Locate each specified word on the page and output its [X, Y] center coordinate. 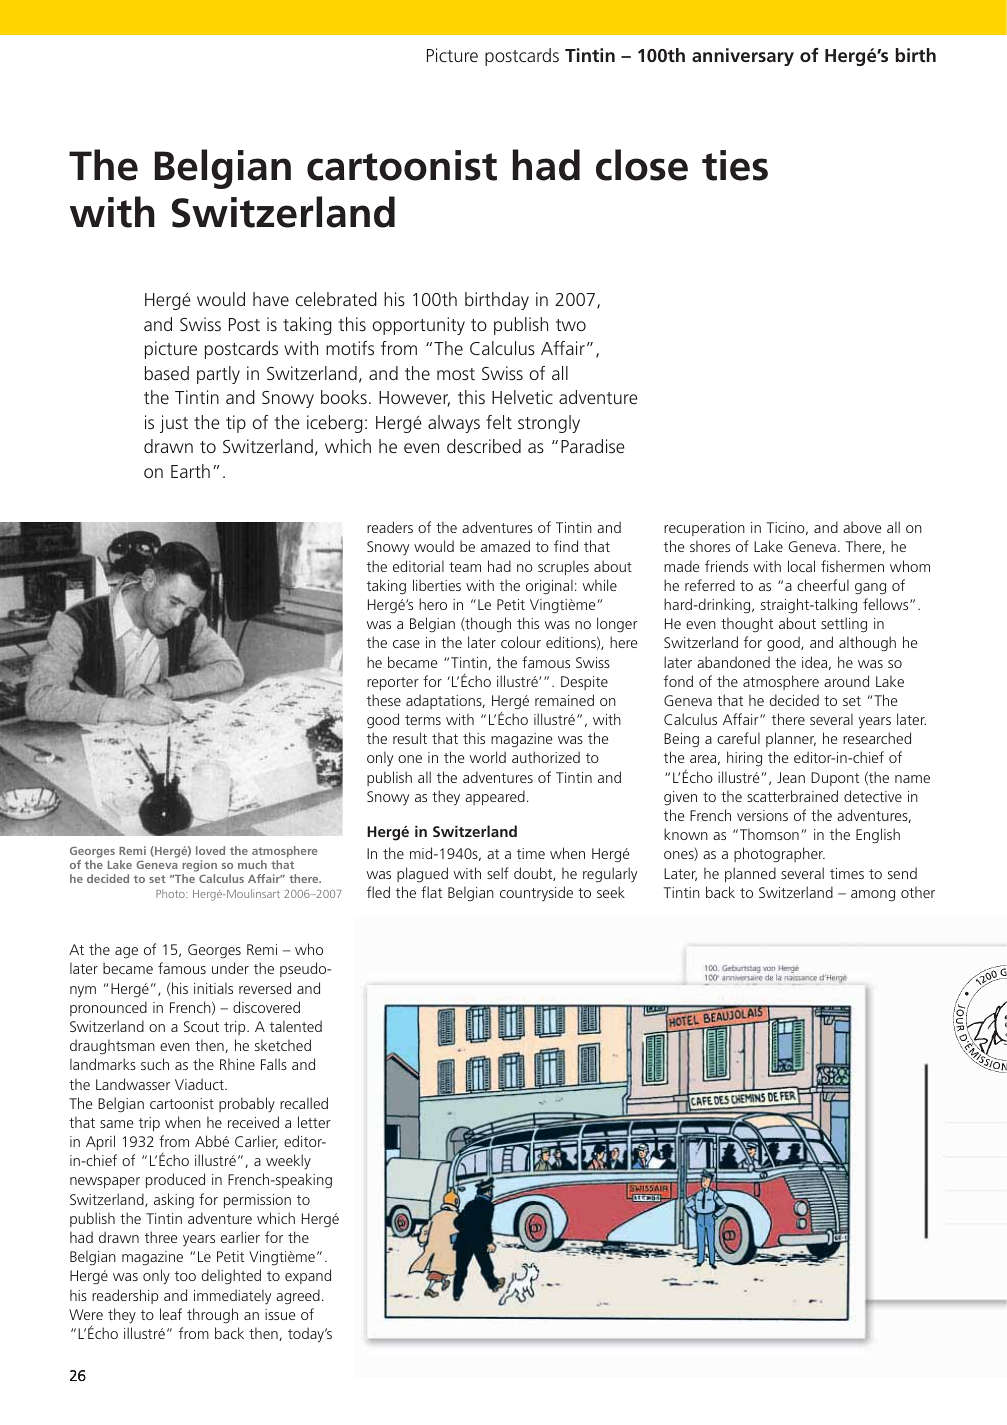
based [167, 373]
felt [499, 422]
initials [213, 988]
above [862, 527]
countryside [536, 894]
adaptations [445, 701]
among [873, 896]
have [271, 299]
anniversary [743, 57]
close [642, 165]
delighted [231, 1277]
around [846, 681]
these [384, 700]
